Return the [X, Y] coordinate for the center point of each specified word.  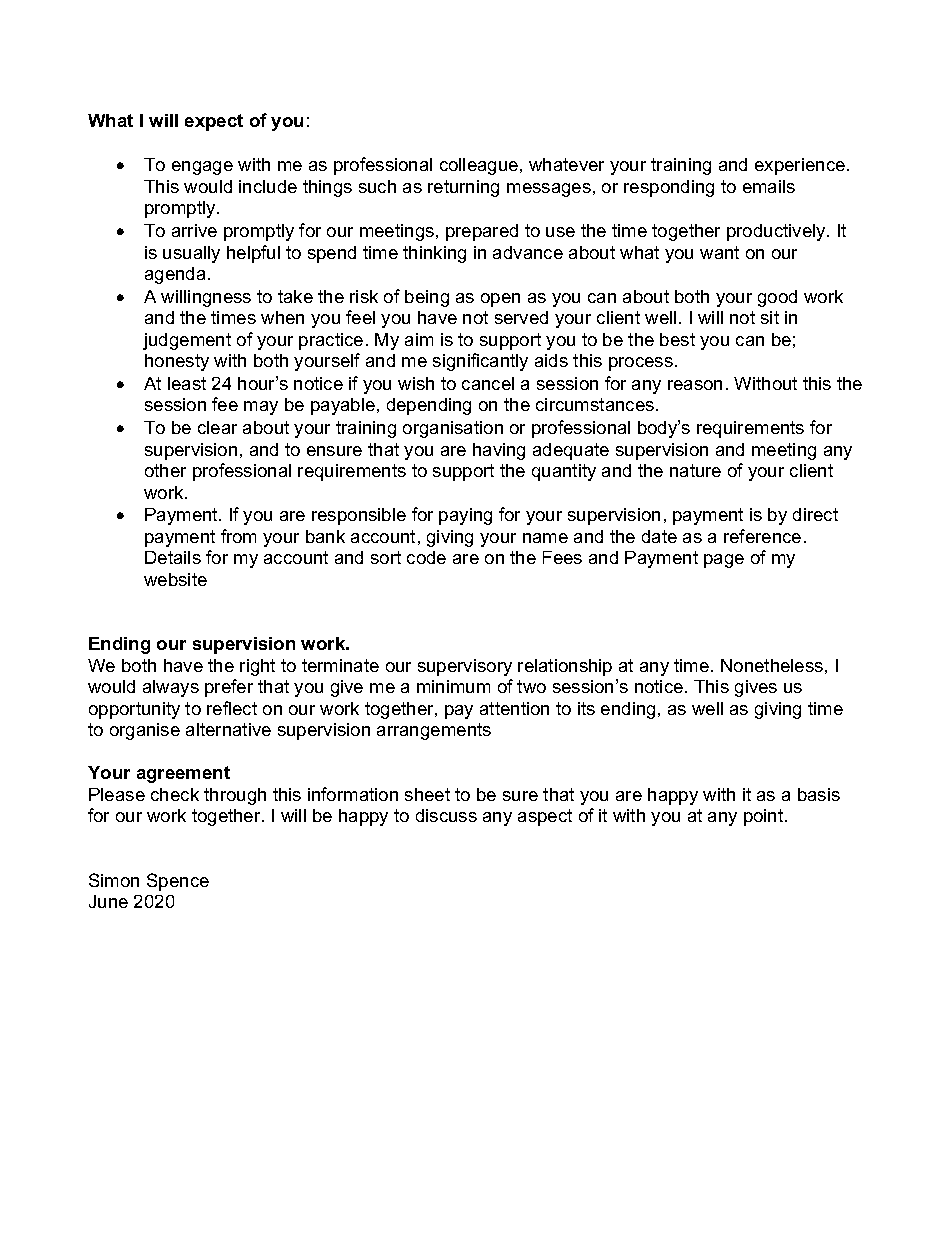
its [586, 708]
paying [465, 516]
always [171, 688]
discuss [446, 815]
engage [202, 168]
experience [801, 166]
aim [419, 339]
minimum [453, 686]
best [677, 339]
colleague [480, 166]
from [238, 536]
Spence [178, 882]
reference [762, 536]
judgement [187, 341]
